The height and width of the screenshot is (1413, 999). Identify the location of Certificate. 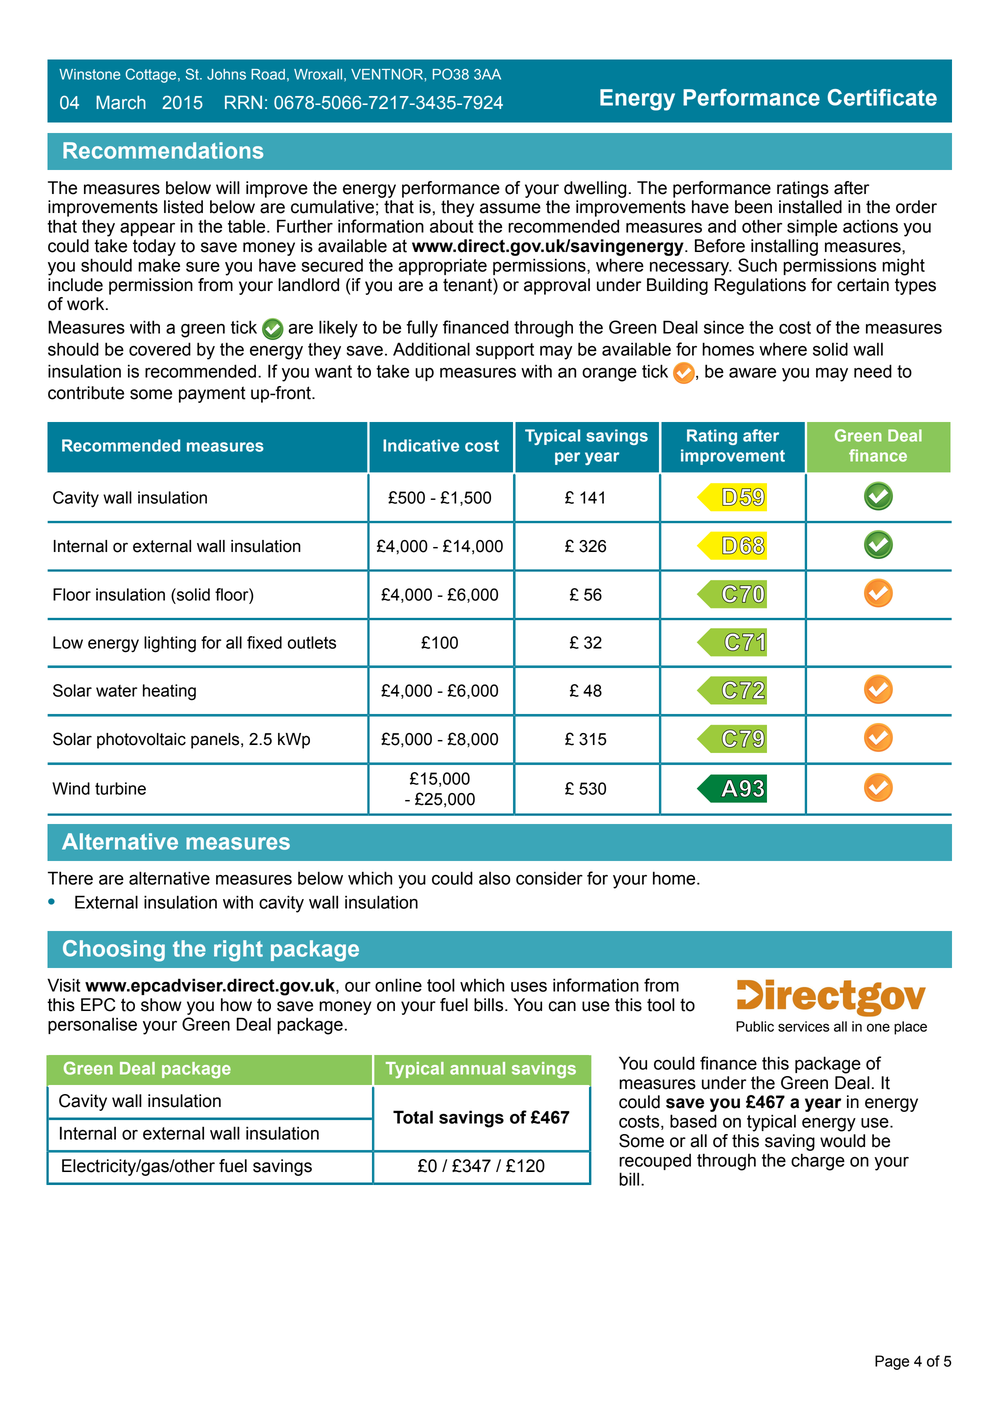
(882, 97).
